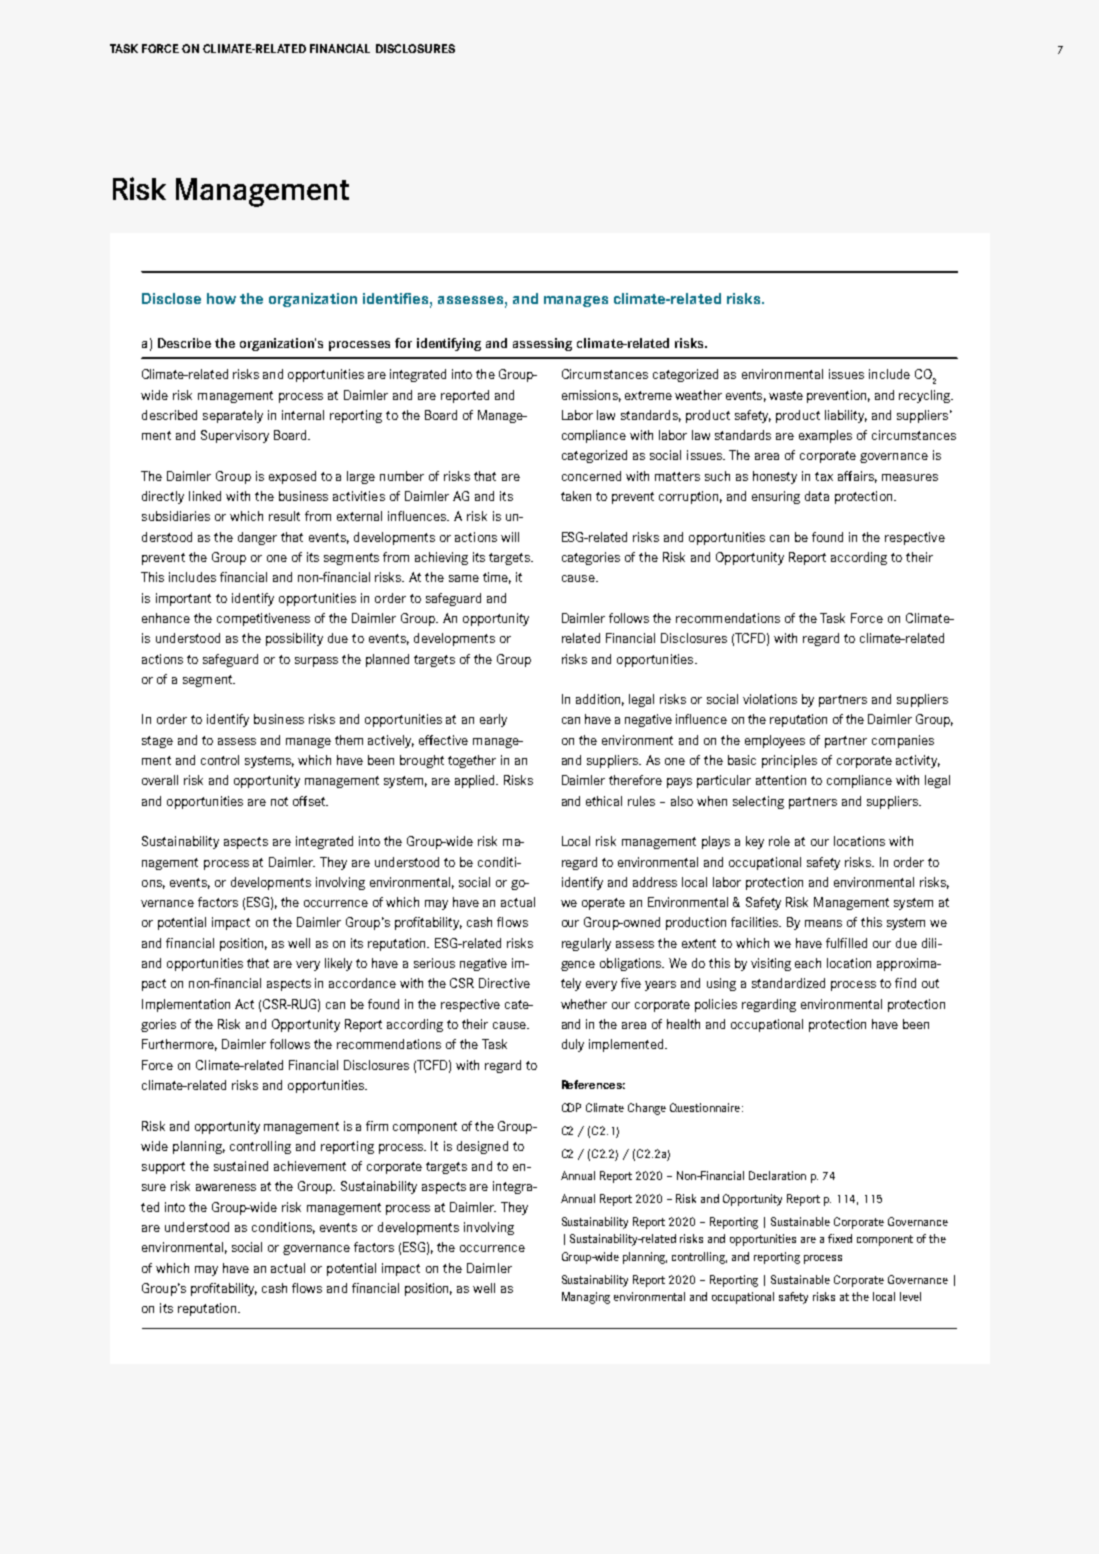 Image resolution: width=1099 pixels, height=1554 pixels. I want to click on not, so click(279, 801).
